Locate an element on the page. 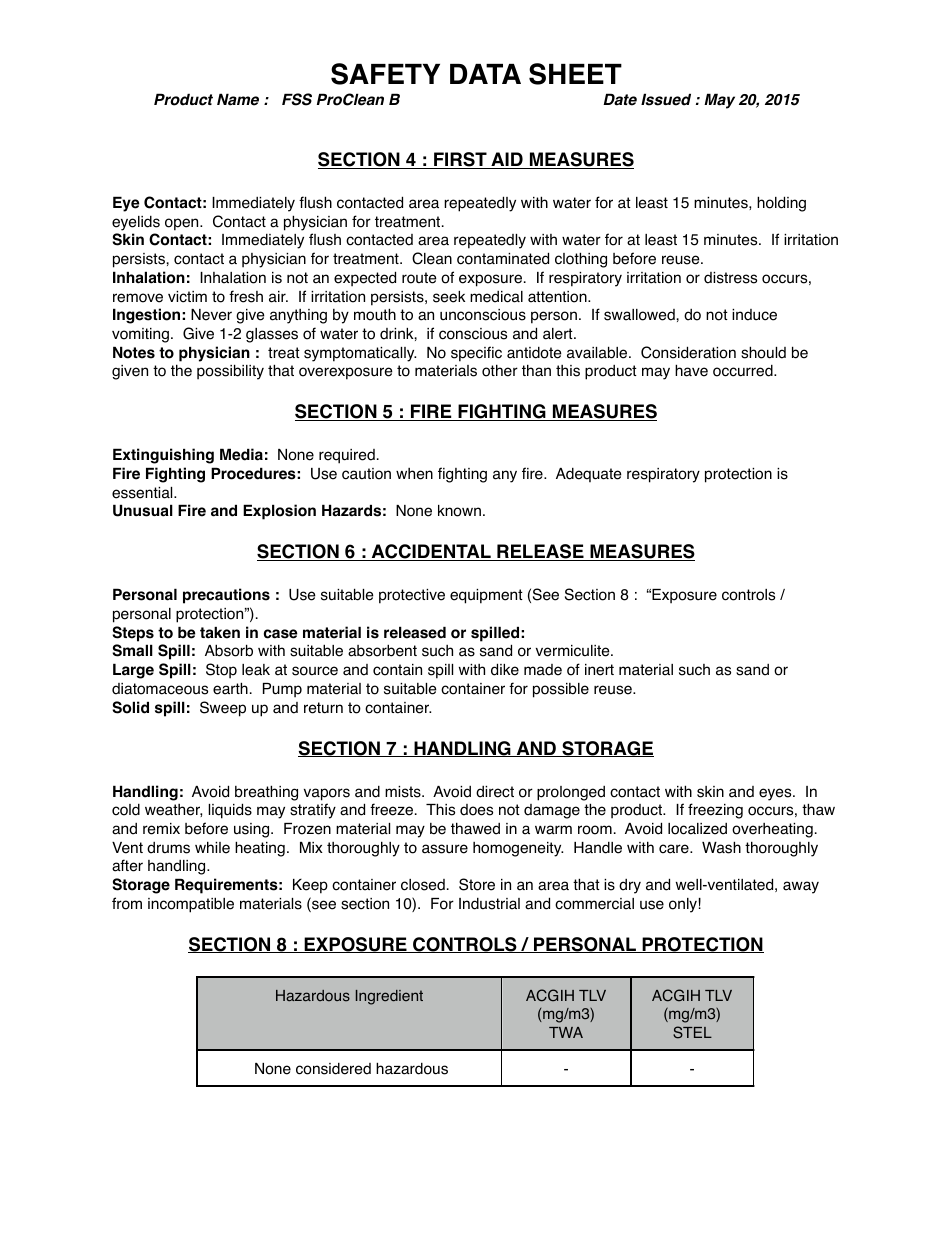 The image size is (952, 1233). Name is located at coordinates (238, 99).
